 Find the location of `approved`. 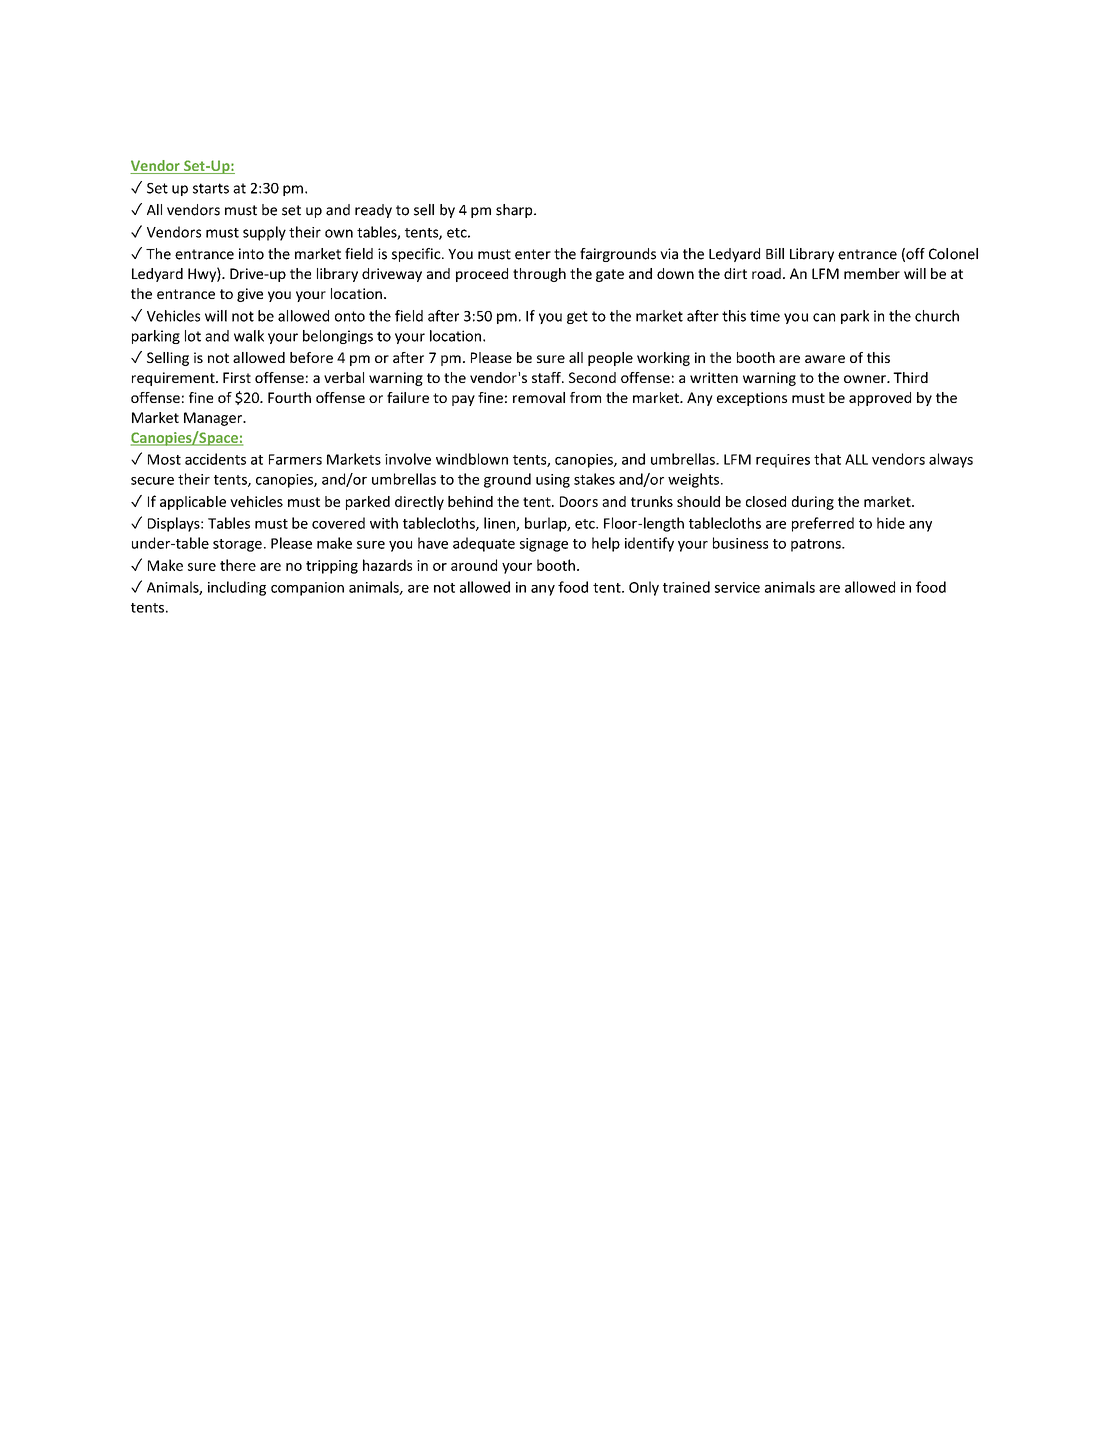

approved is located at coordinates (880, 399).
